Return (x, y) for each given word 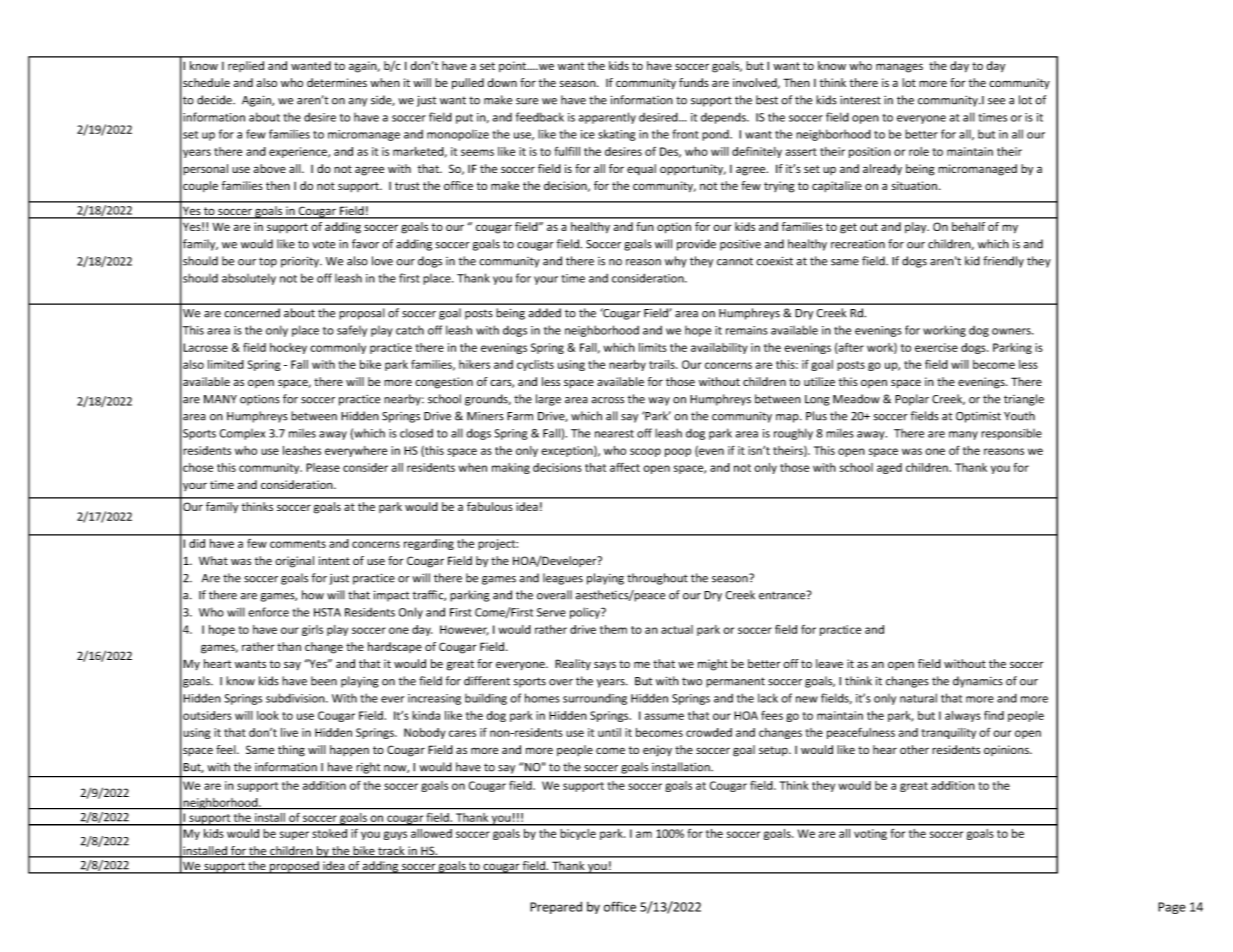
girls (312, 630)
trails (663, 364)
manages (899, 68)
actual (677, 629)
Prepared (556, 907)
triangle (1024, 400)
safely (352, 331)
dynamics (978, 682)
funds (694, 82)
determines (337, 82)
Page (1172, 908)
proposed (294, 867)
